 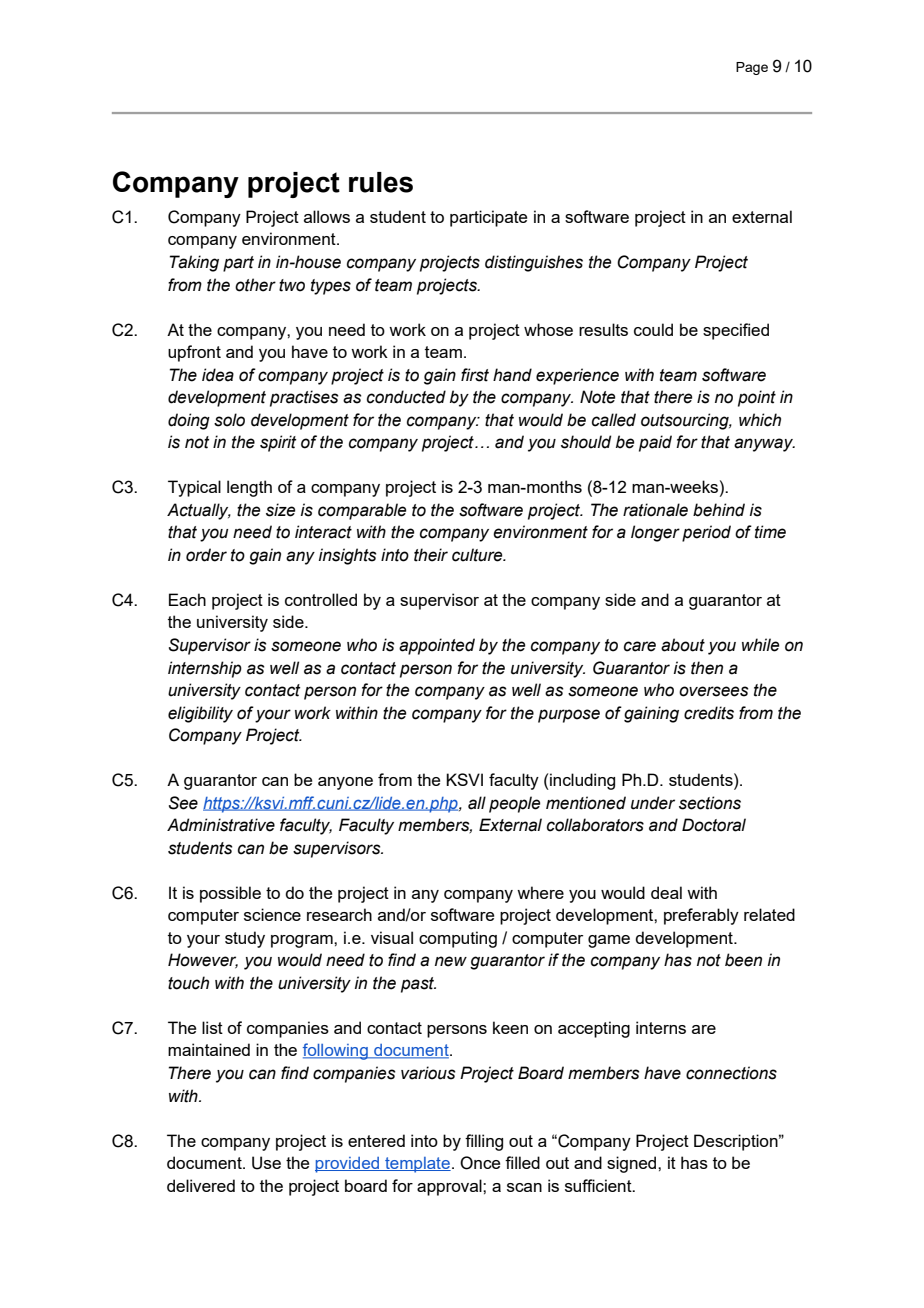 I want to click on paid, so click(x=655, y=443).
